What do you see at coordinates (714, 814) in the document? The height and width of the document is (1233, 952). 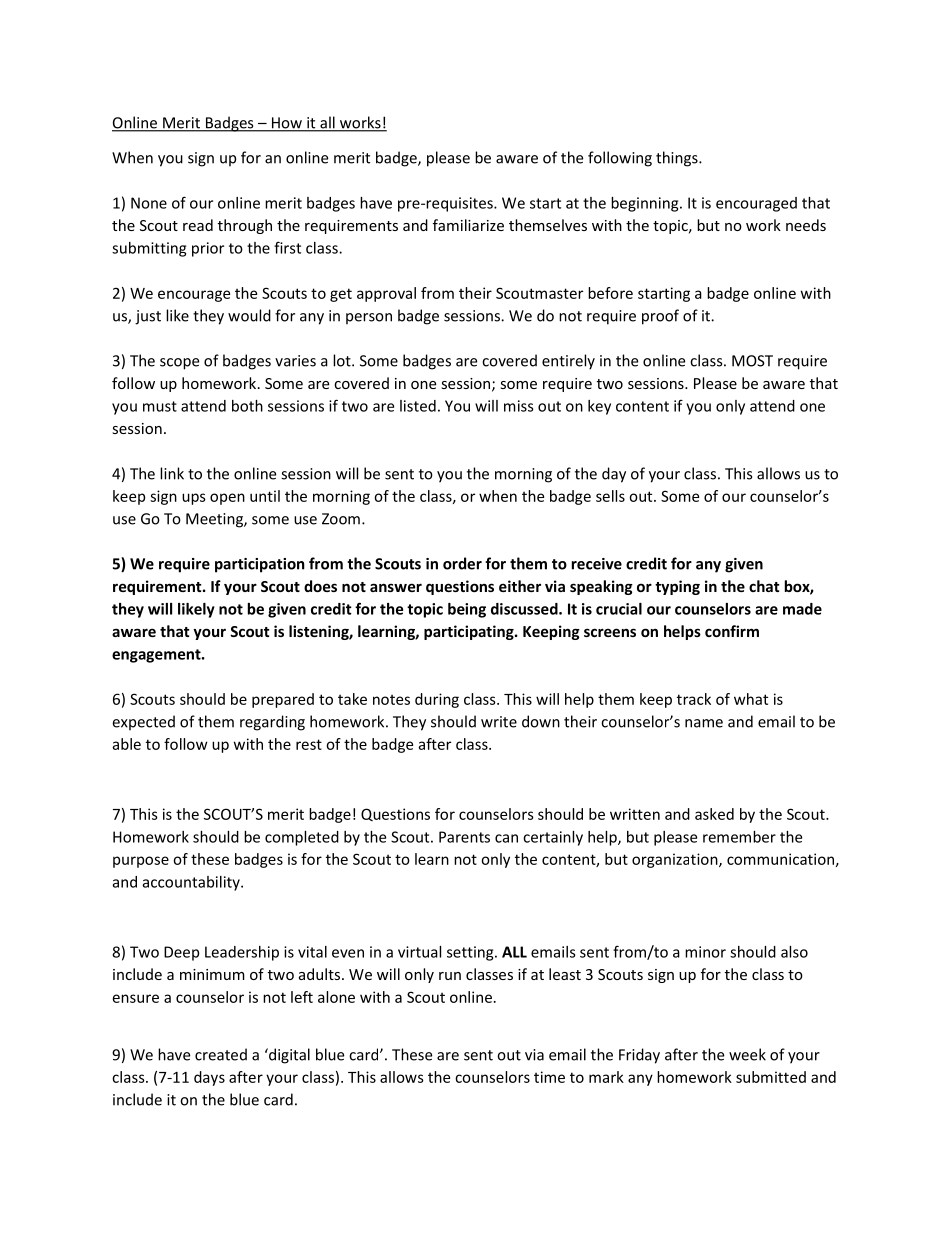 I see `asked` at bounding box center [714, 814].
